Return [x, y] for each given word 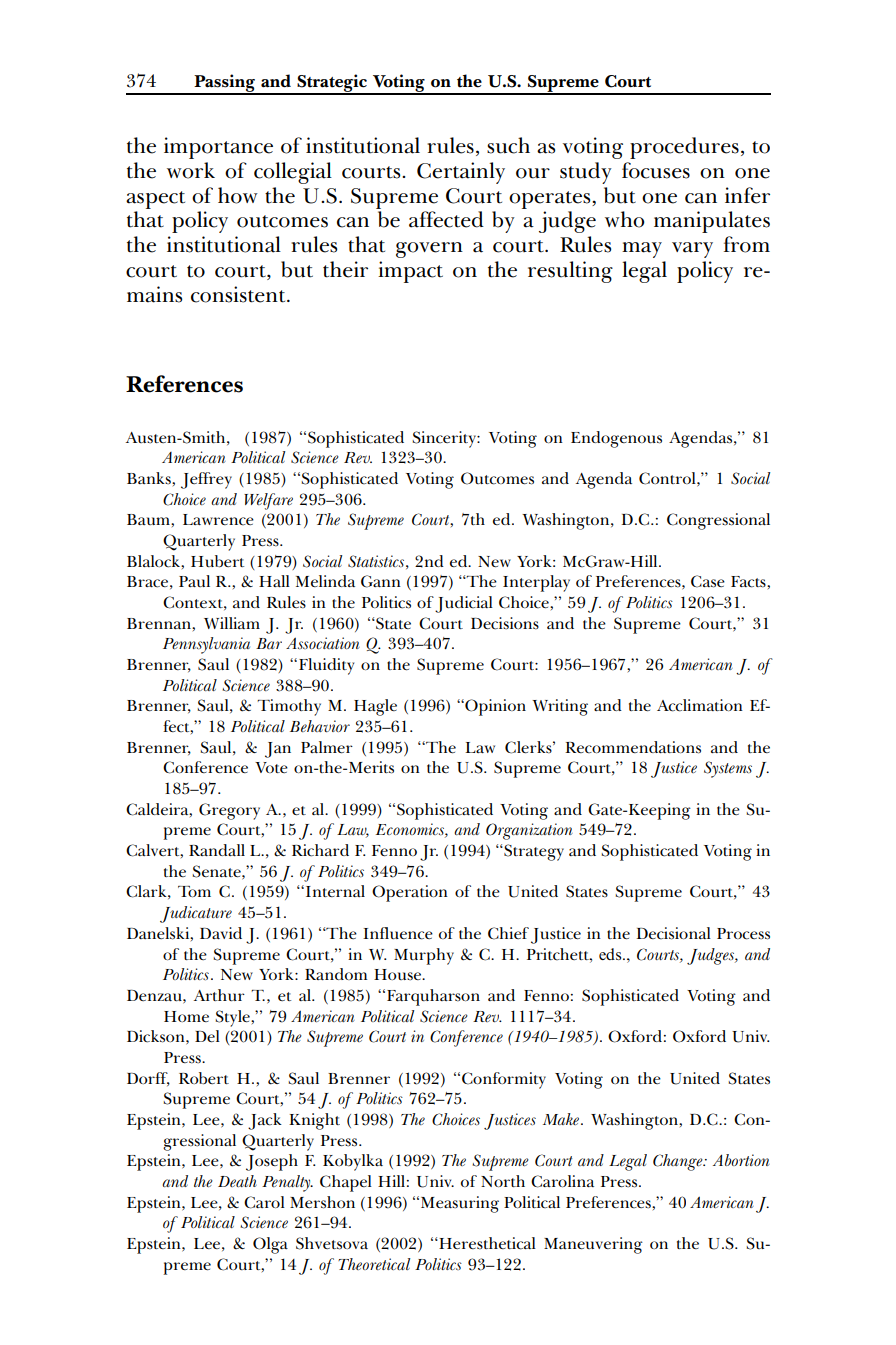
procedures [684, 148]
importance [218, 148]
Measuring [460, 1204]
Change [679, 1162]
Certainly [461, 173]
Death [237, 1181]
